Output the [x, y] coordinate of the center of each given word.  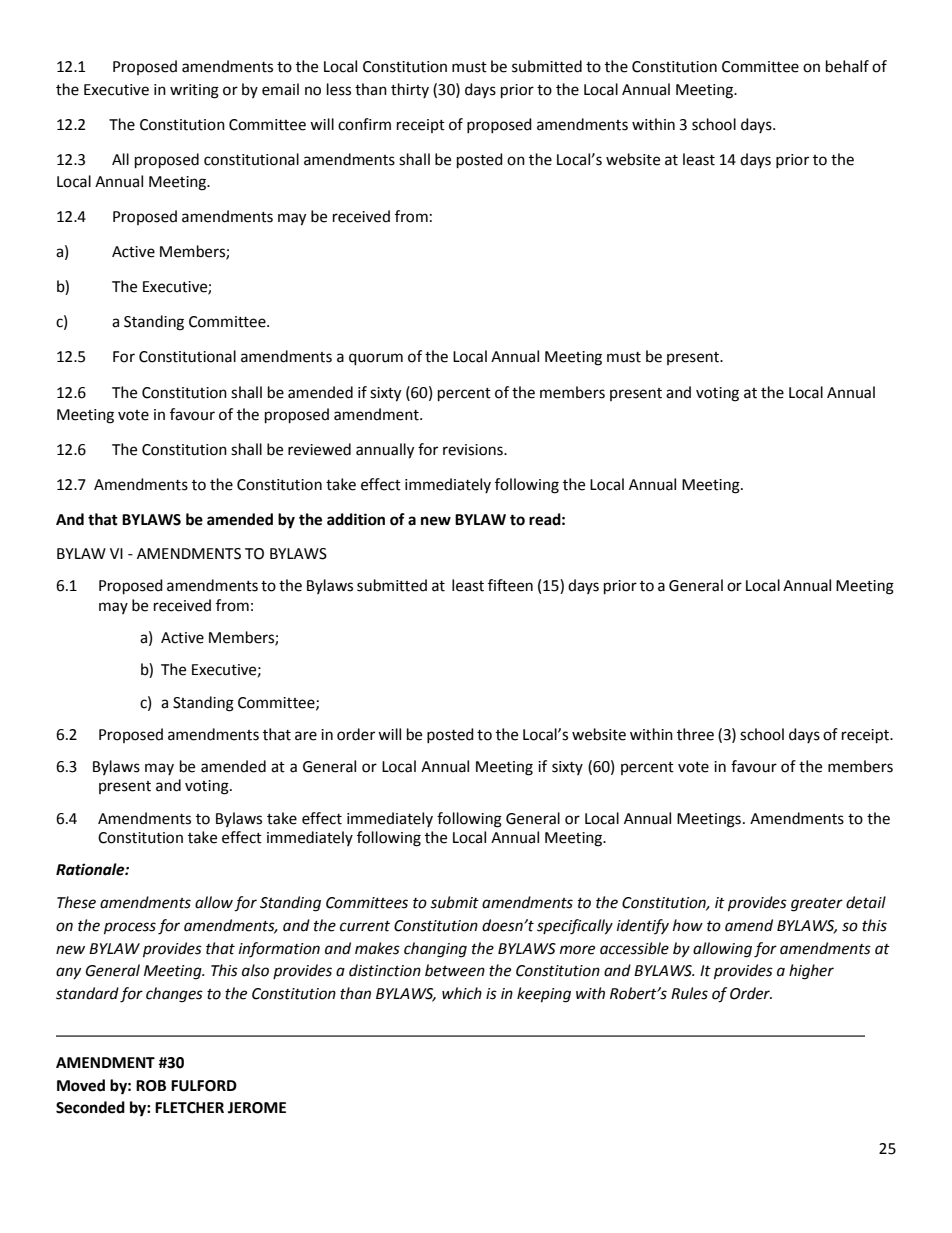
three [695, 734]
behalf [847, 66]
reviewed [319, 449]
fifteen [510, 585]
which [462, 993]
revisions [474, 450]
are [306, 736]
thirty [410, 90]
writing [194, 91]
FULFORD [204, 1086]
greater [817, 905]
